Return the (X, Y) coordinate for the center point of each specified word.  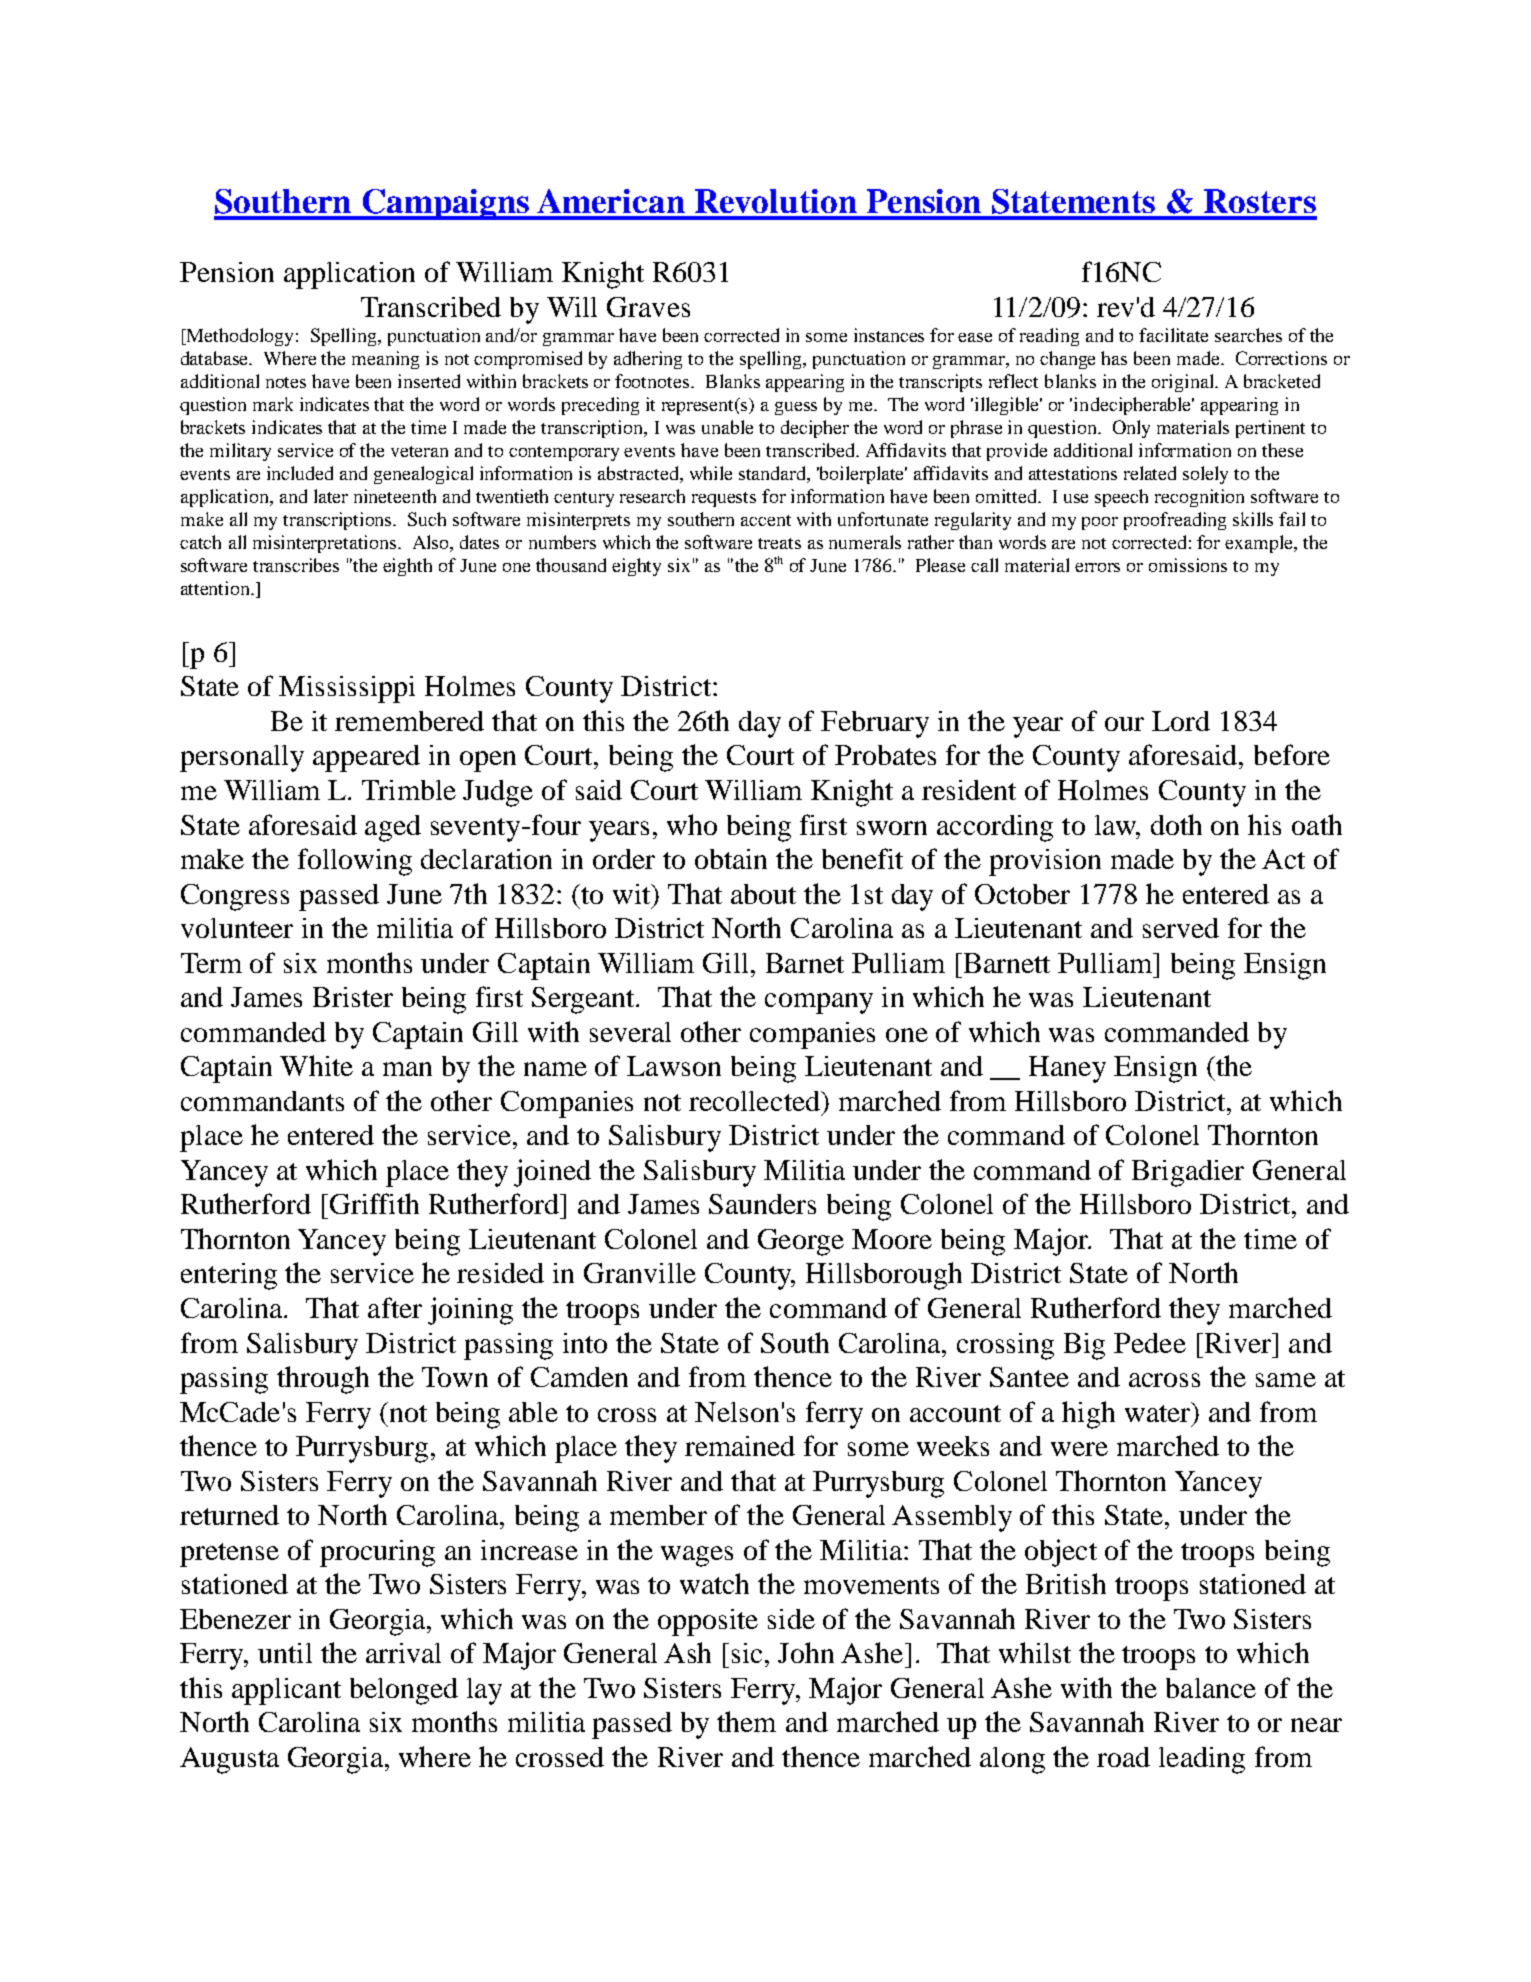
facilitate (1173, 335)
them (746, 1721)
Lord (1181, 721)
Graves (648, 307)
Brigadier (1188, 1173)
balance (1211, 1688)
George (801, 1242)
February (875, 724)
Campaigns (446, 204)
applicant (286, 1691)
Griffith (374, 1203)
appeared (366, 758)
